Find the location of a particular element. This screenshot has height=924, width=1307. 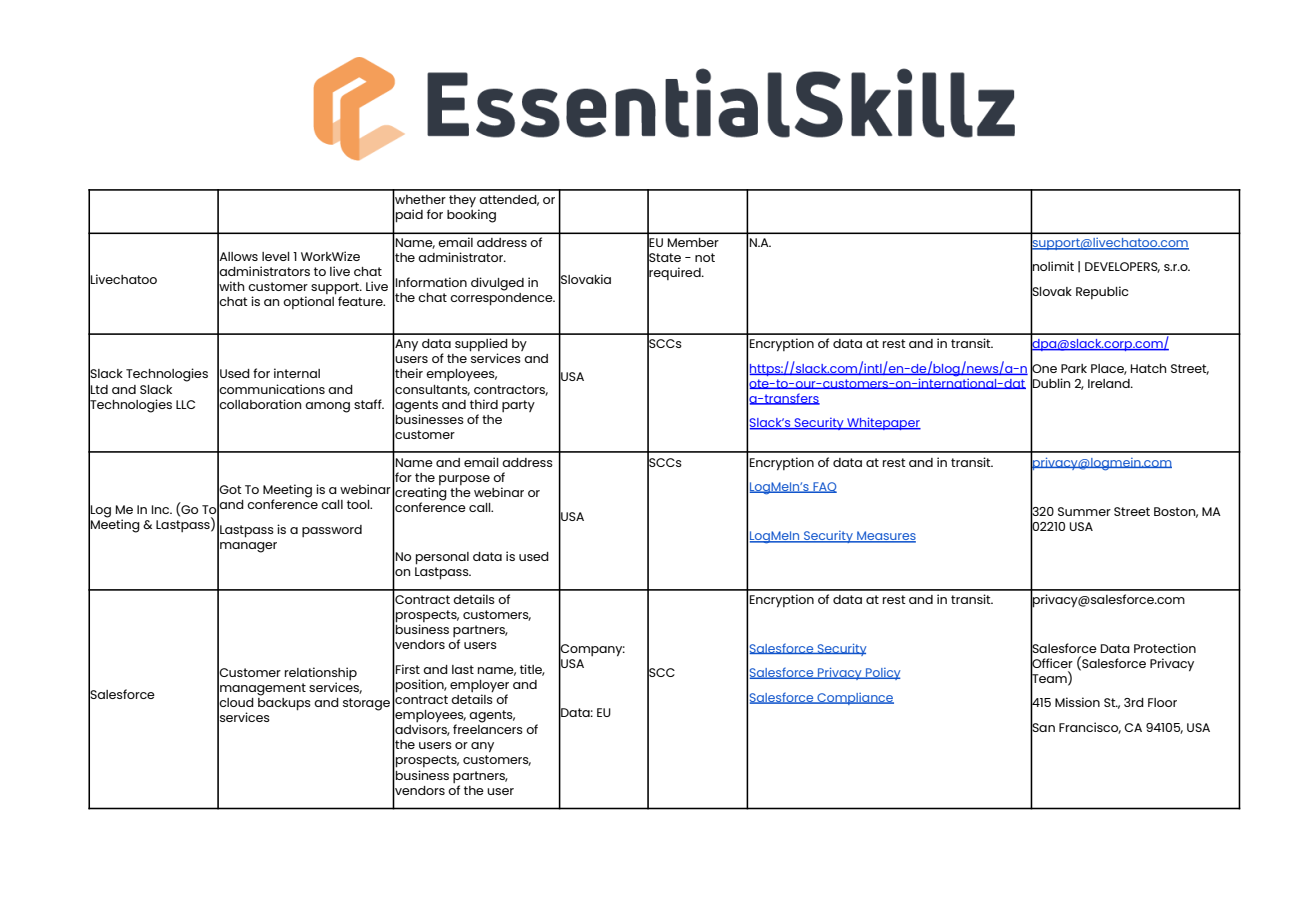

Compliance is located at coordinates (854, 699).
